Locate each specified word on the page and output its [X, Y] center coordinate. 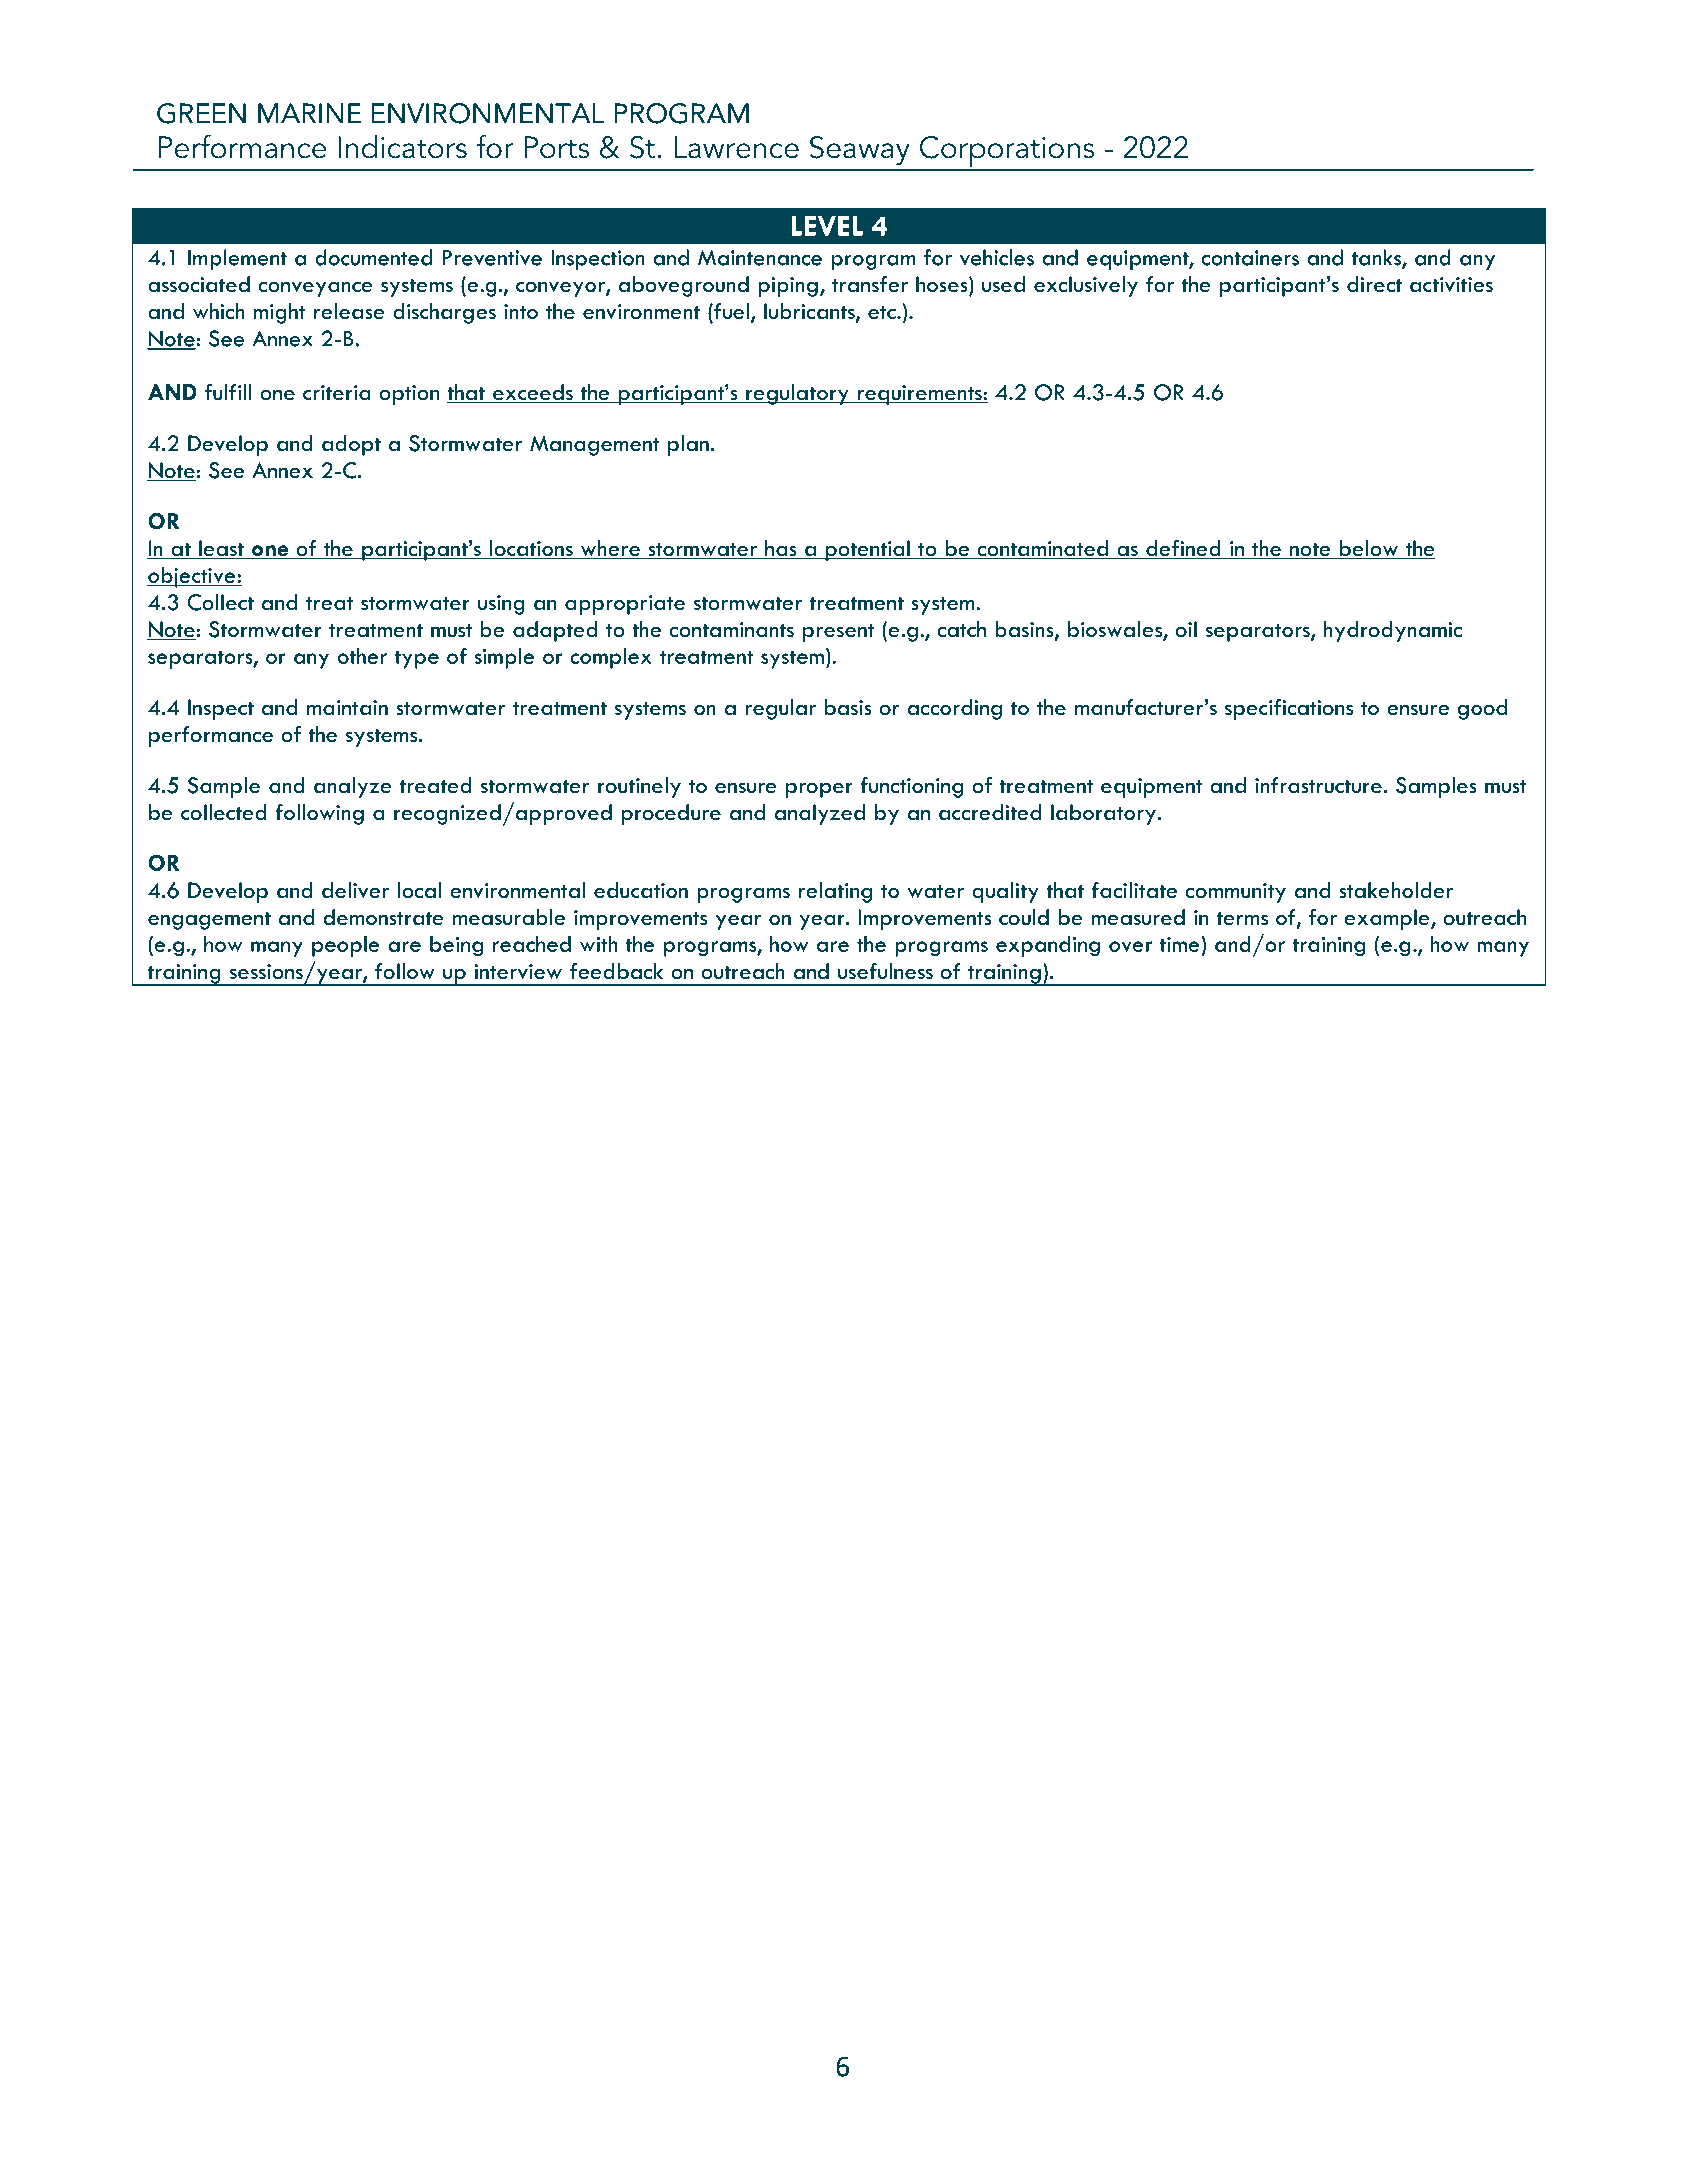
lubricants [810, 312]
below [1369, 549]
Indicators [402, 147]
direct [1374, 284]
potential [867, 550]
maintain [347, 708]
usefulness [885, 971]
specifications [1289, 709]
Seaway [860, 151]
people [346, 946]
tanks [1377, 258]
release [349, 311]
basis [848, 707]
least [221, 549]
